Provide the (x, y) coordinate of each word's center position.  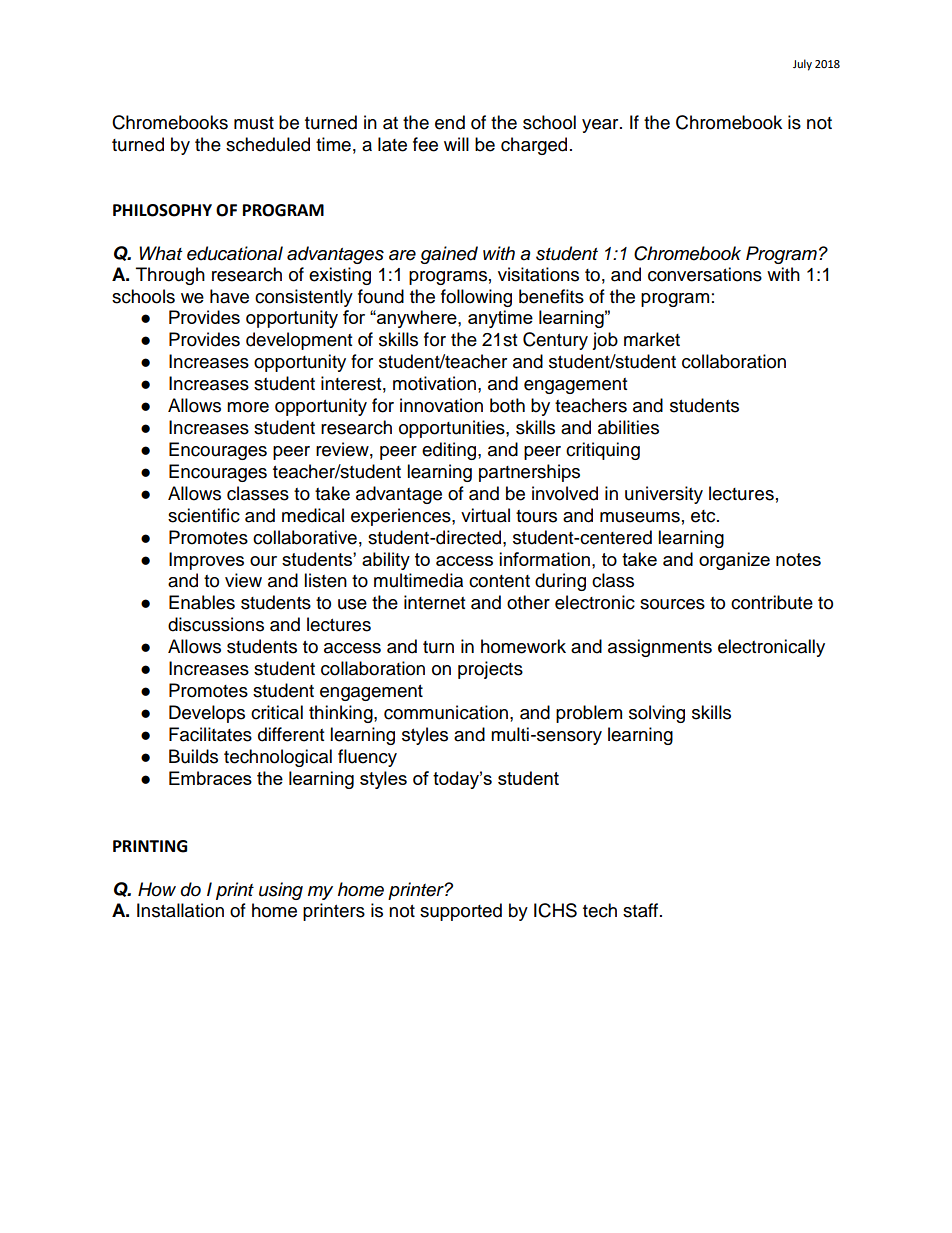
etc (704, 516)
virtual (485, 515)
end (450, 122)
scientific (204, 515)
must (254, 123)
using (281, 891)
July (802, 65)
